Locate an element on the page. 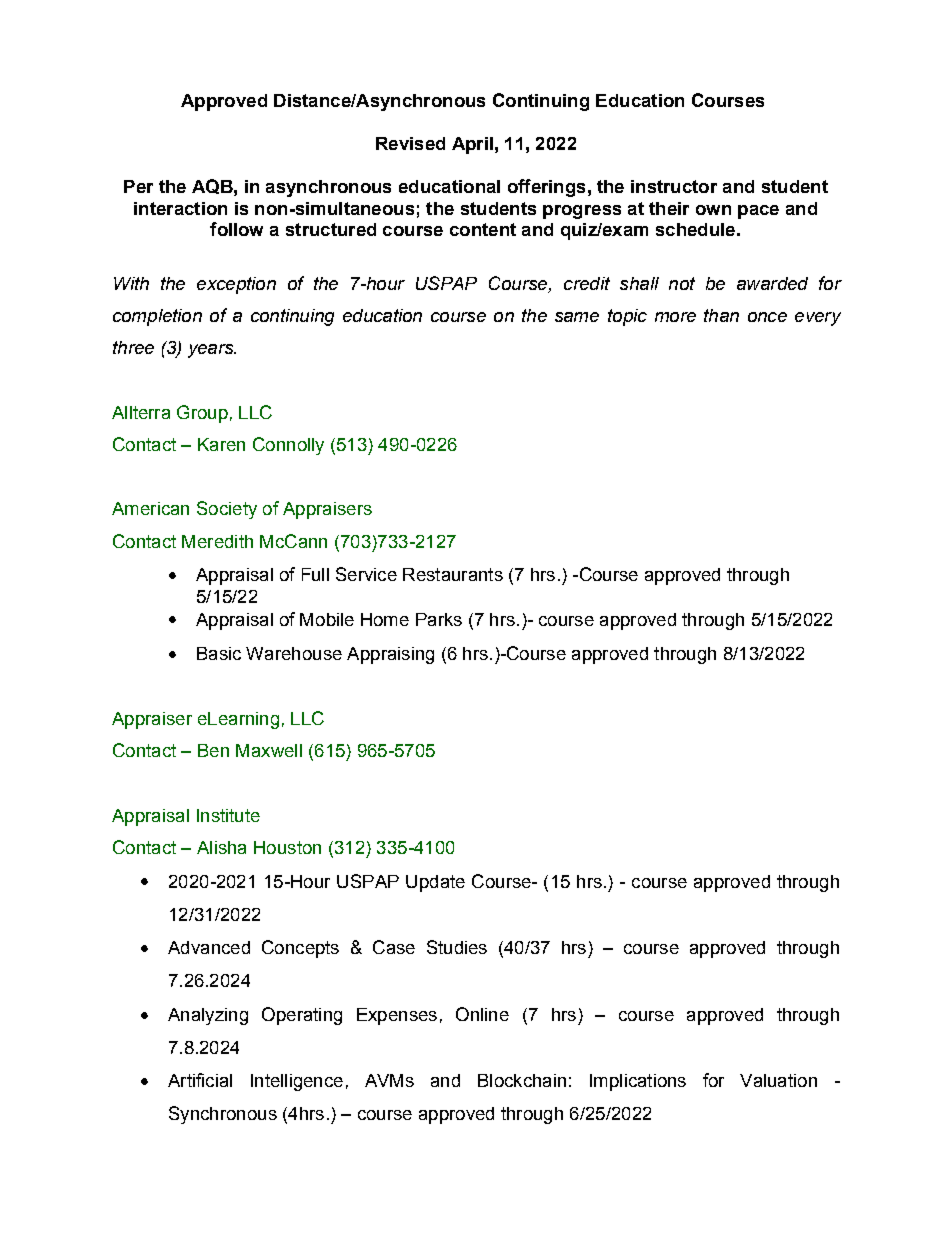 The height and width of the document is (1233, 952). Artificial is located at coordinates (200, 1080).
